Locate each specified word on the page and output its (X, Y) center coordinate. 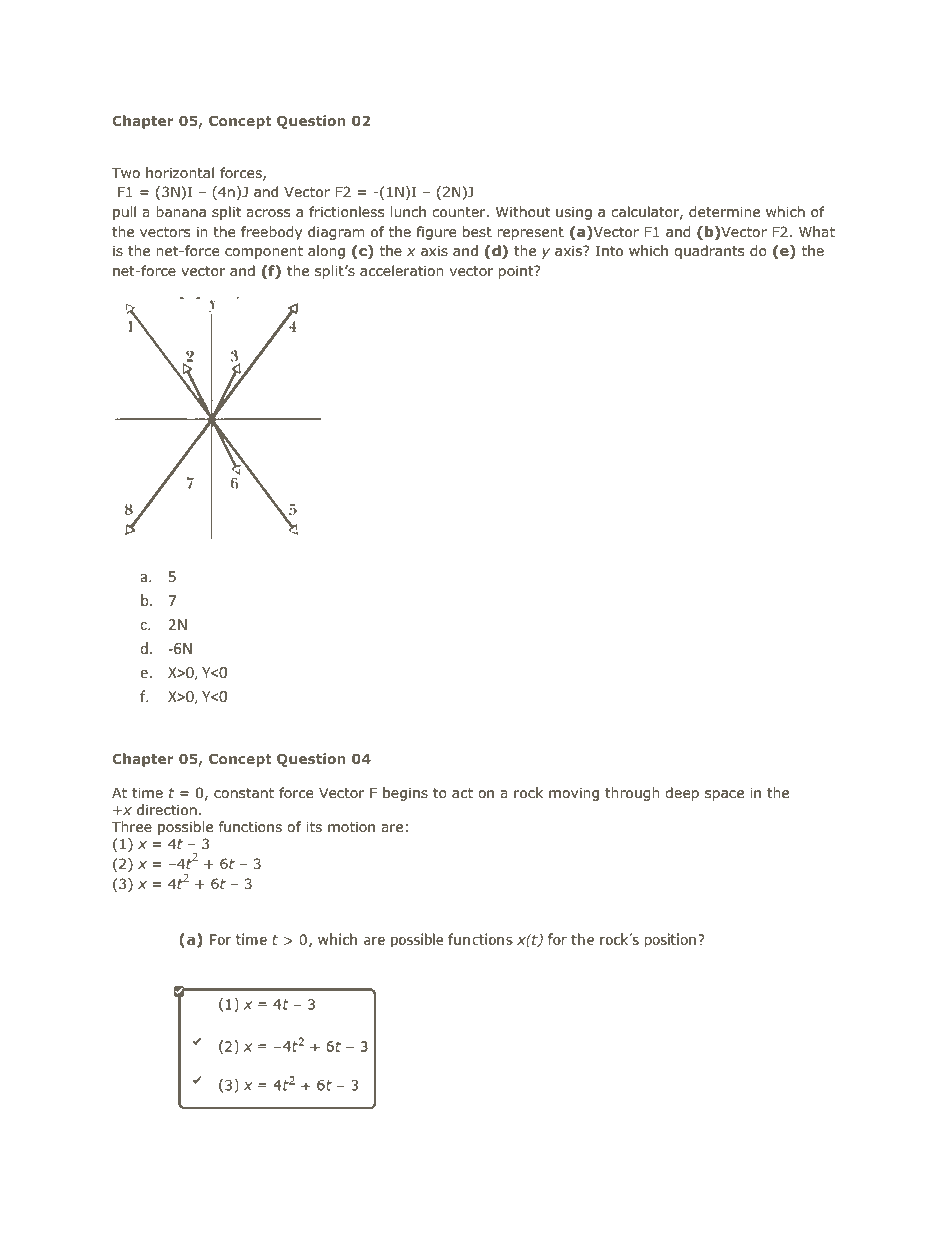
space (724, 795)
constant (244, 793)
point (517, 272)
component (264, 252)
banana (181, 211)
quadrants (709, 252)
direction (167, 810)
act (462, 793)
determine (724, 212)
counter (460, 212)
